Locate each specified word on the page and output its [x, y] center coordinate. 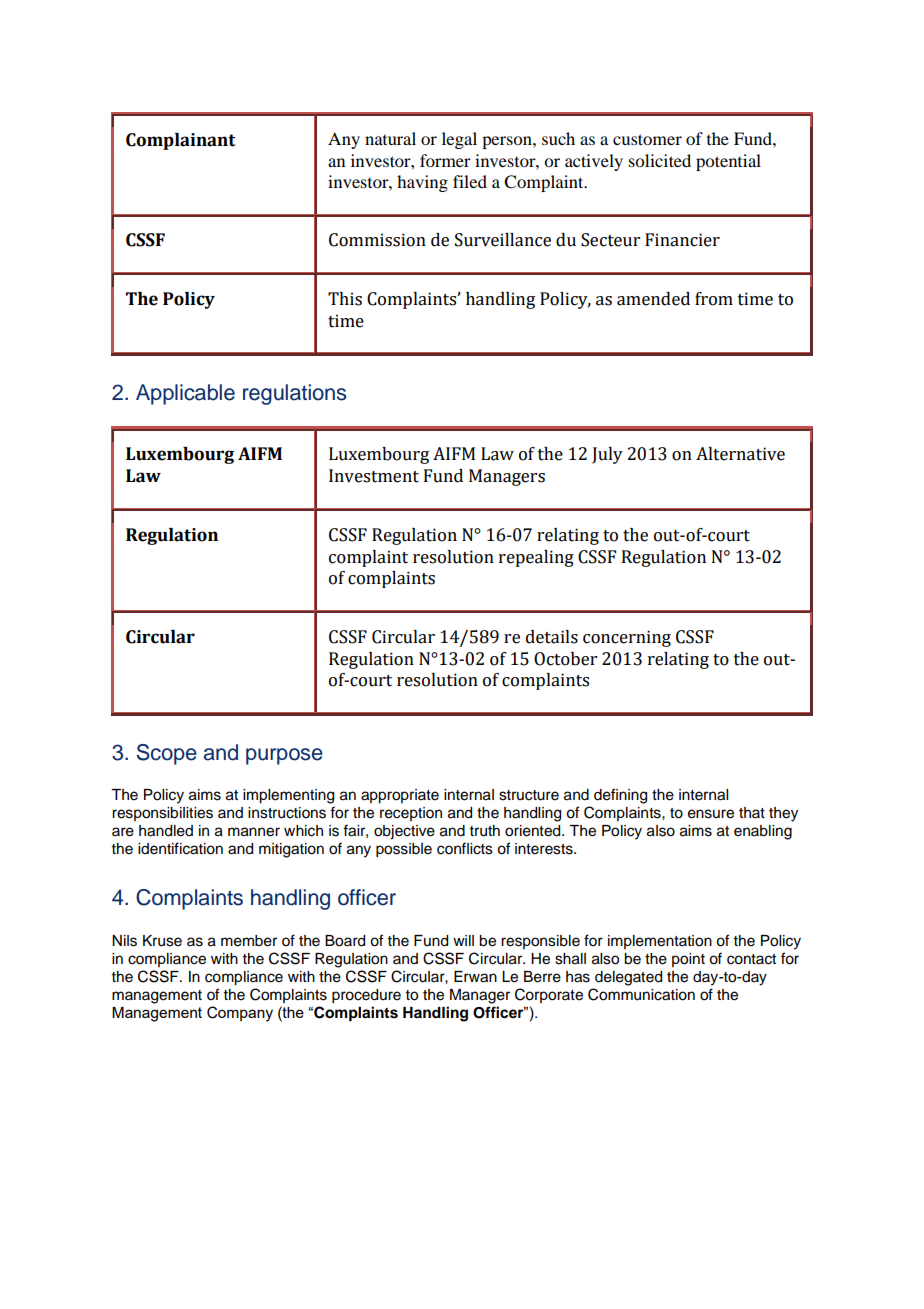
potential [728, 162]
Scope [167, 754]
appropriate [400, 796]
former [445, 160]
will [463, 940]
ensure [711, 814]
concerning [627, 638]
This [345, 299]
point [688, 960]
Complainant [180, 141]
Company [240, 1014]
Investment [374, 476]
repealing [536, 558]
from [714, 299]
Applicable [185, 394]
